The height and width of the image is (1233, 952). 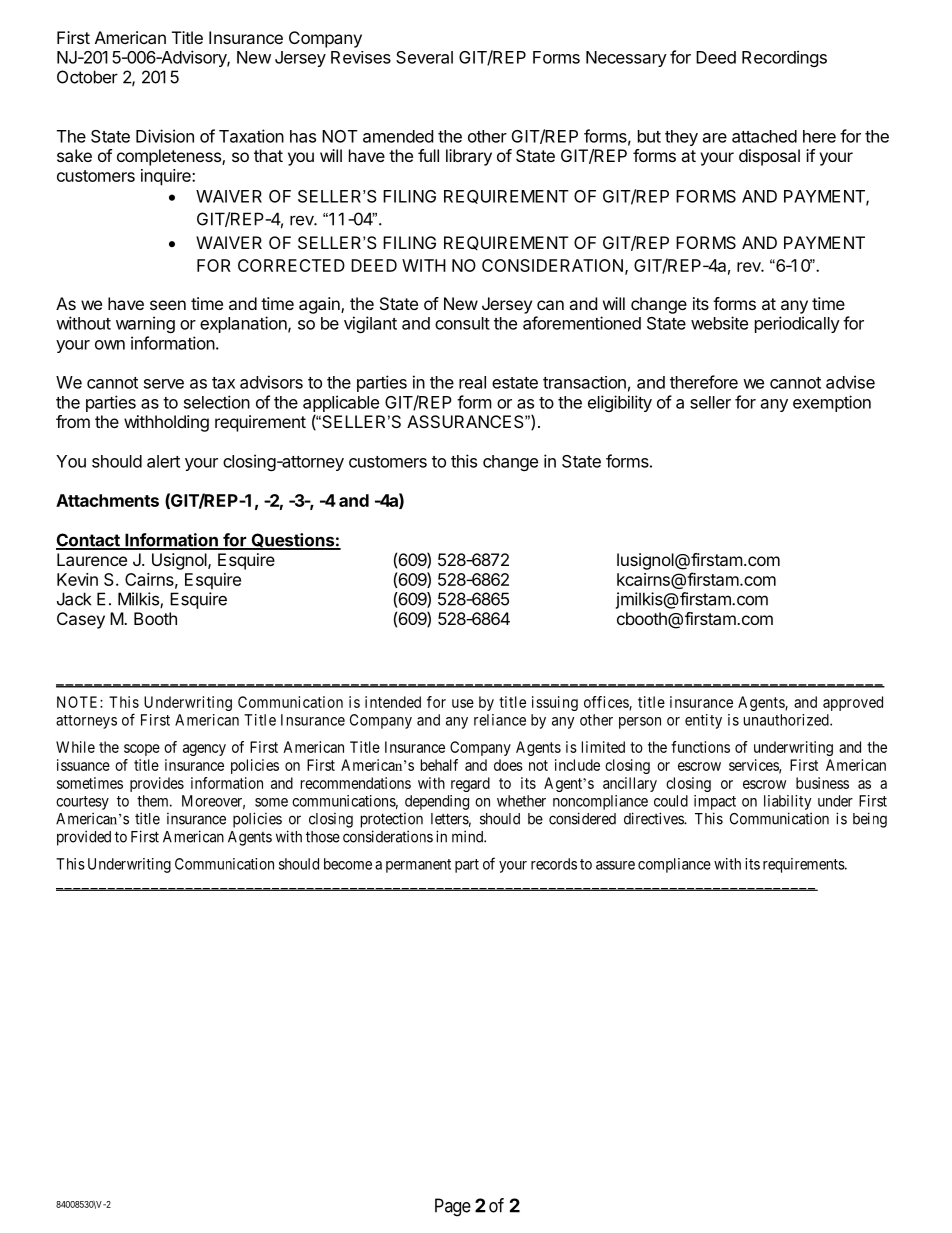 I want to click on unauthorized, so click(x=787, y=720).
